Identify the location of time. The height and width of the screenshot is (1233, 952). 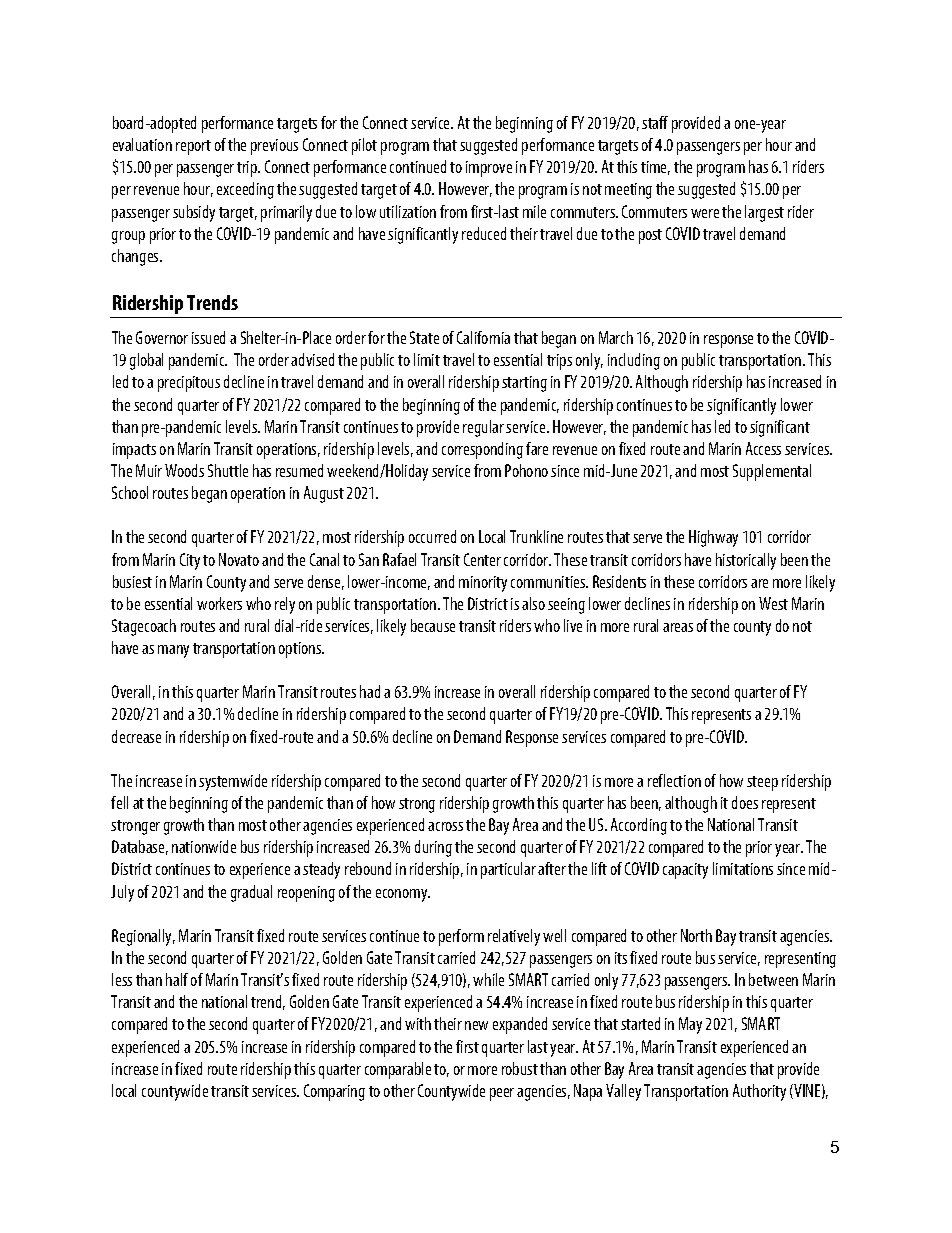
(655, 168).
